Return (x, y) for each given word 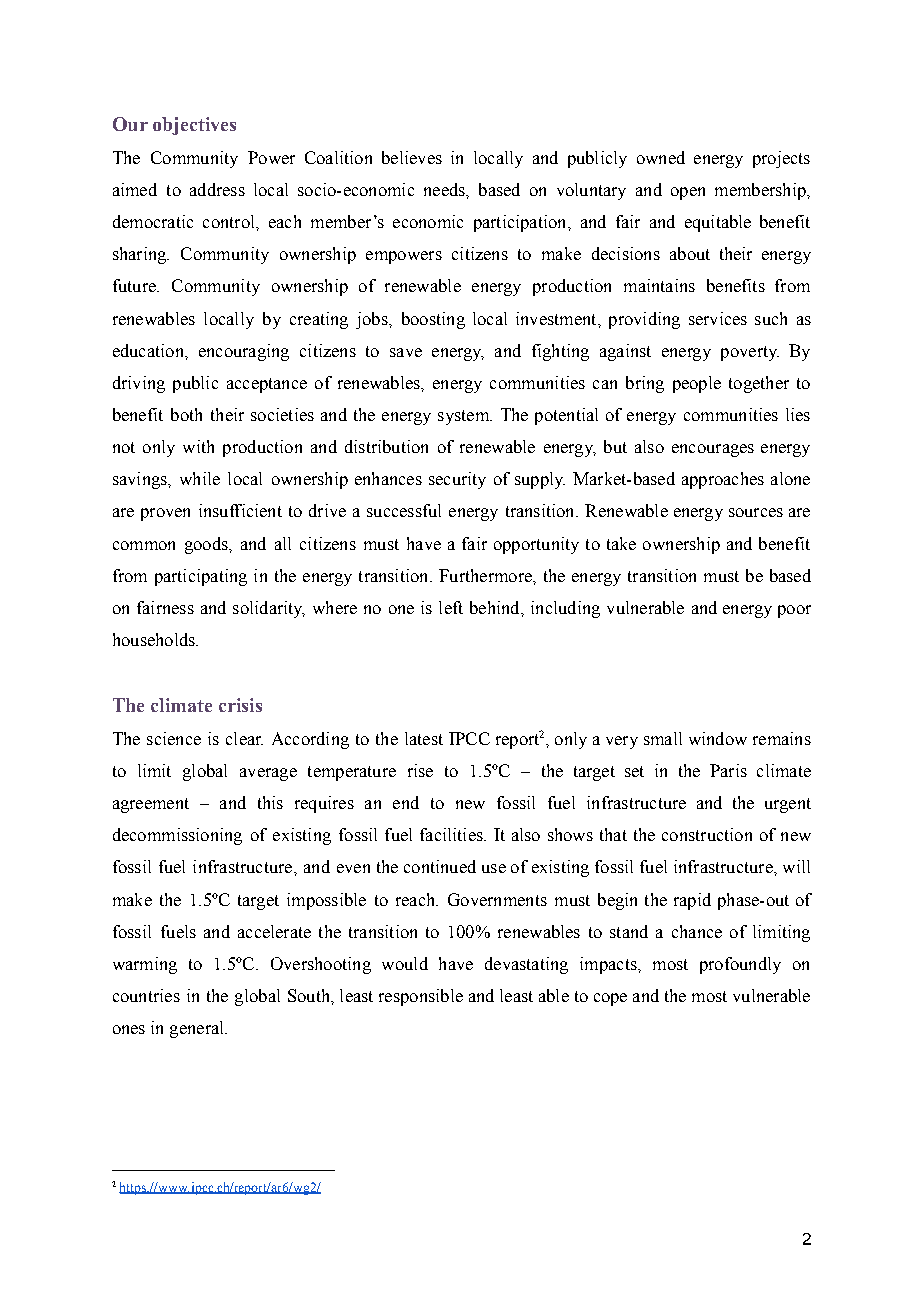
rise (420, 770)
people (697, 384)
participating (201, 577)
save (406, 352)
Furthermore (486, 575)
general (198, 1029)
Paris (728, 770)
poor (794, 611)
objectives (194, 126)
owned (661, 157)
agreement (151, 805)
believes (412, 157)
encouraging (244, 352)
